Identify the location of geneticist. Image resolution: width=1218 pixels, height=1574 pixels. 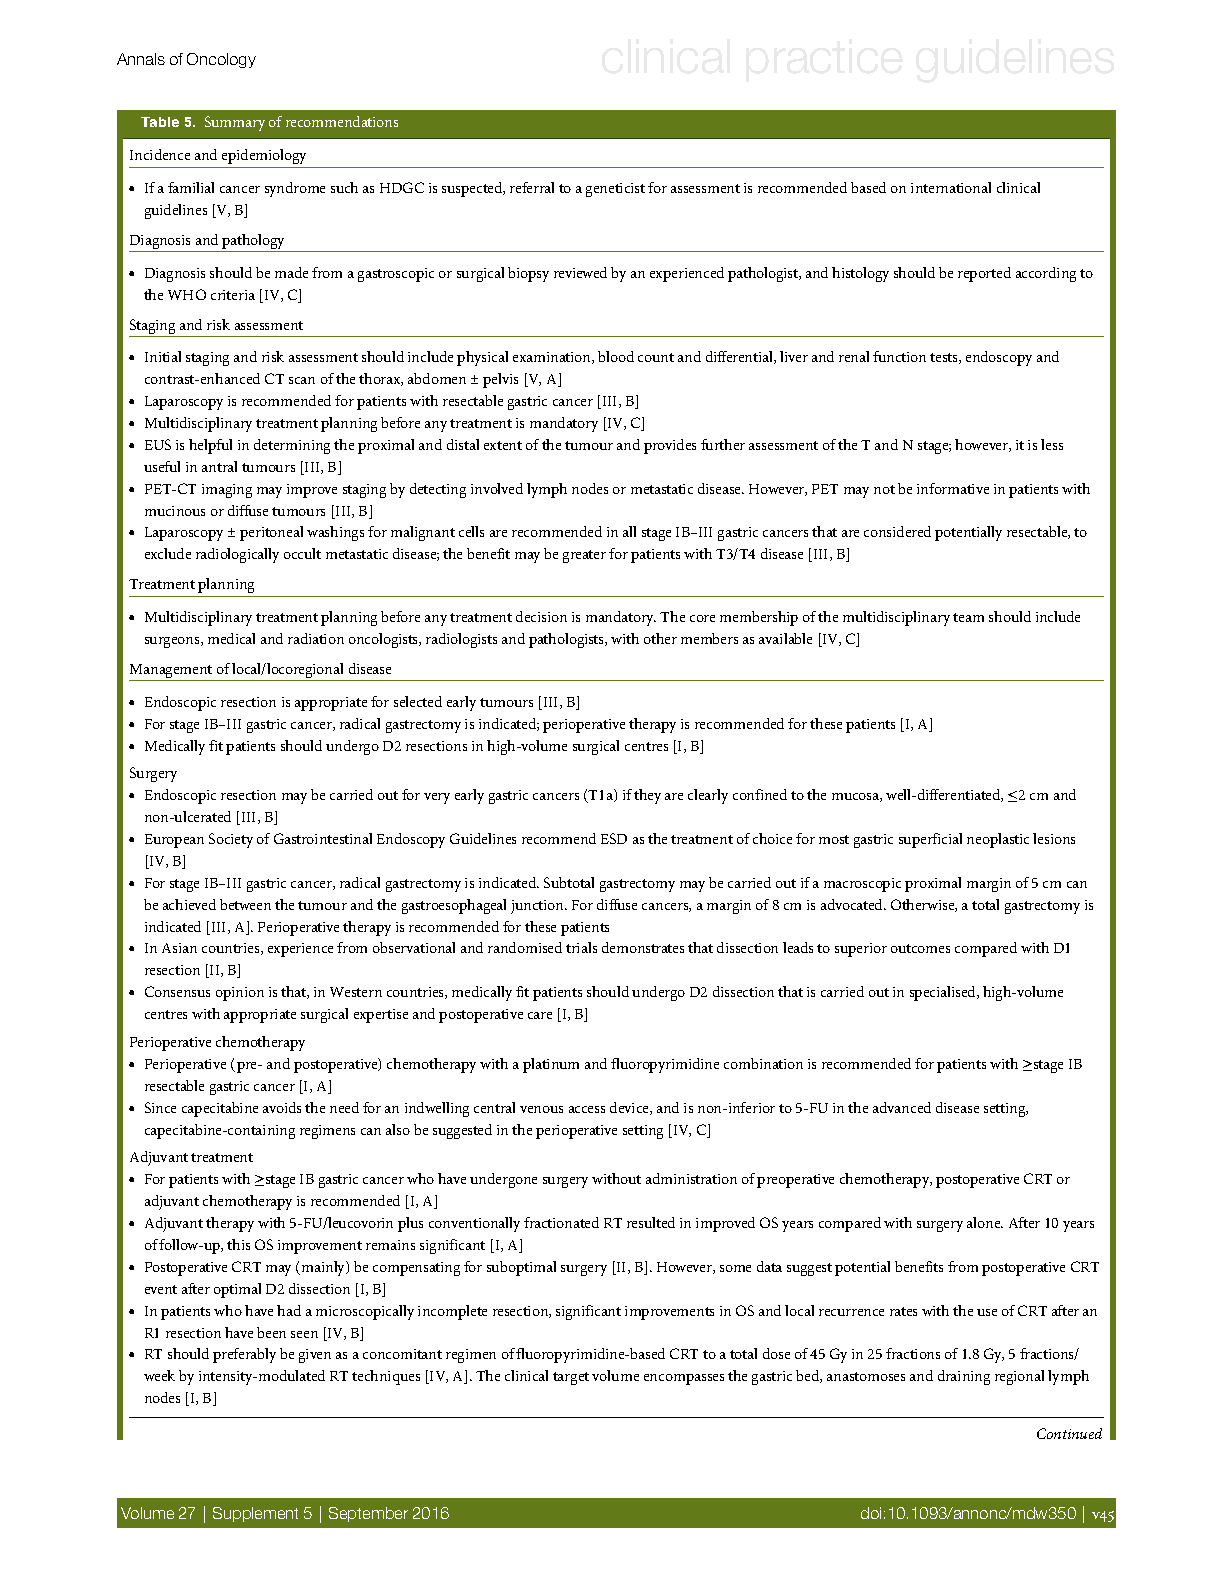
(615, 190).
